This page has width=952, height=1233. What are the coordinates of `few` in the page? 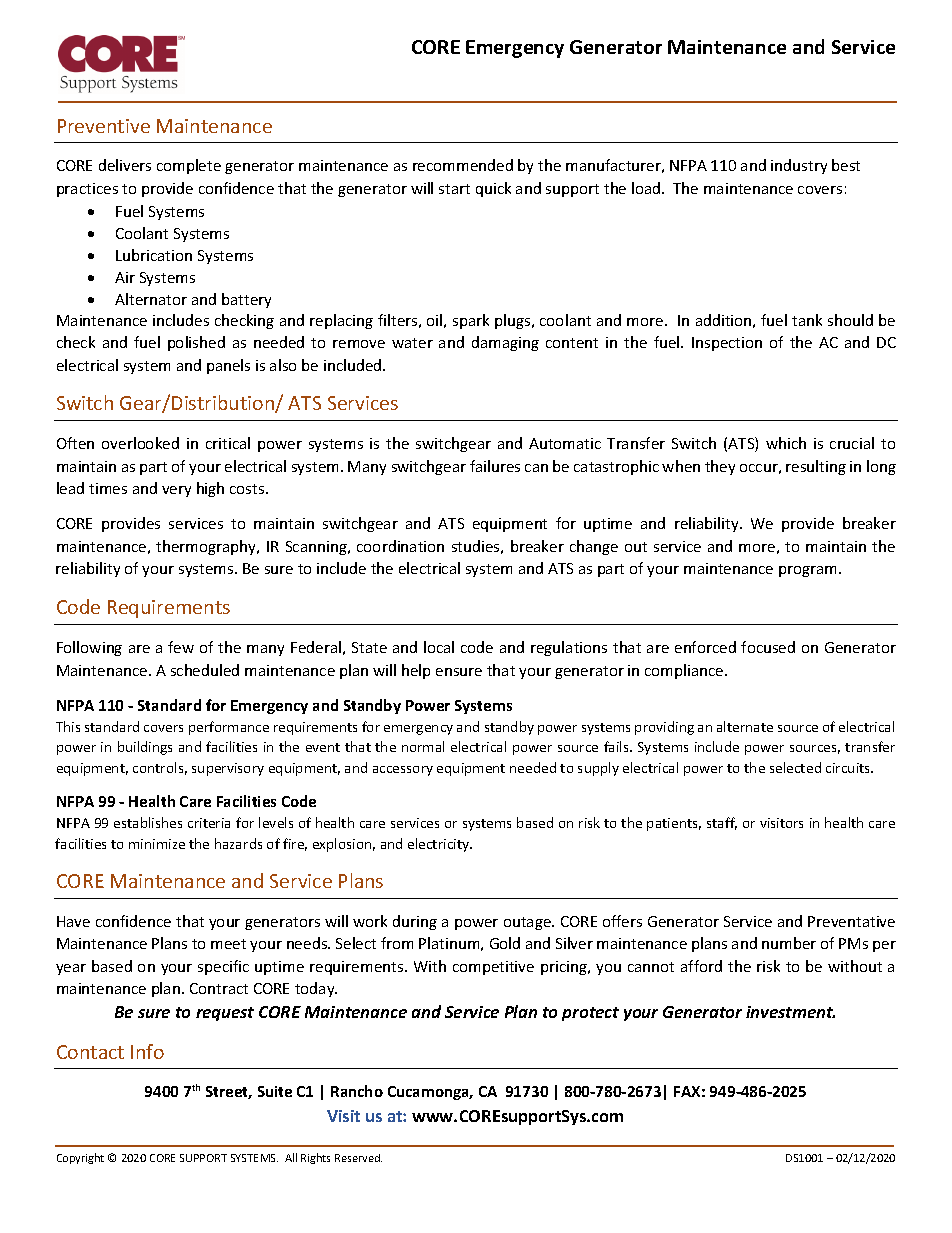 It's located at (181, 647).
